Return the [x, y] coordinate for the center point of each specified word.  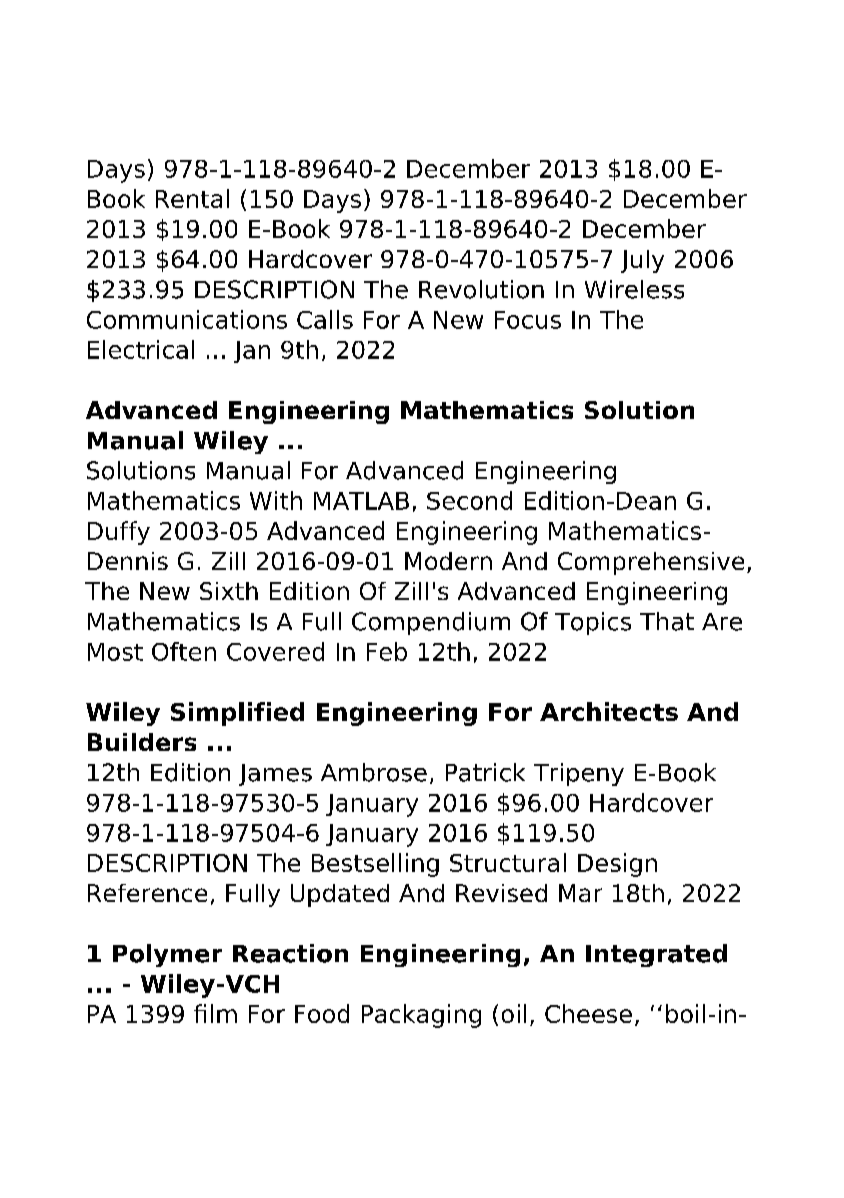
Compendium [431, 623]
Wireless [634, 289]
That [667, 621]
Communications [187, 319]
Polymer [167, 955]
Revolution [481, 289]
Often [184, 651]
